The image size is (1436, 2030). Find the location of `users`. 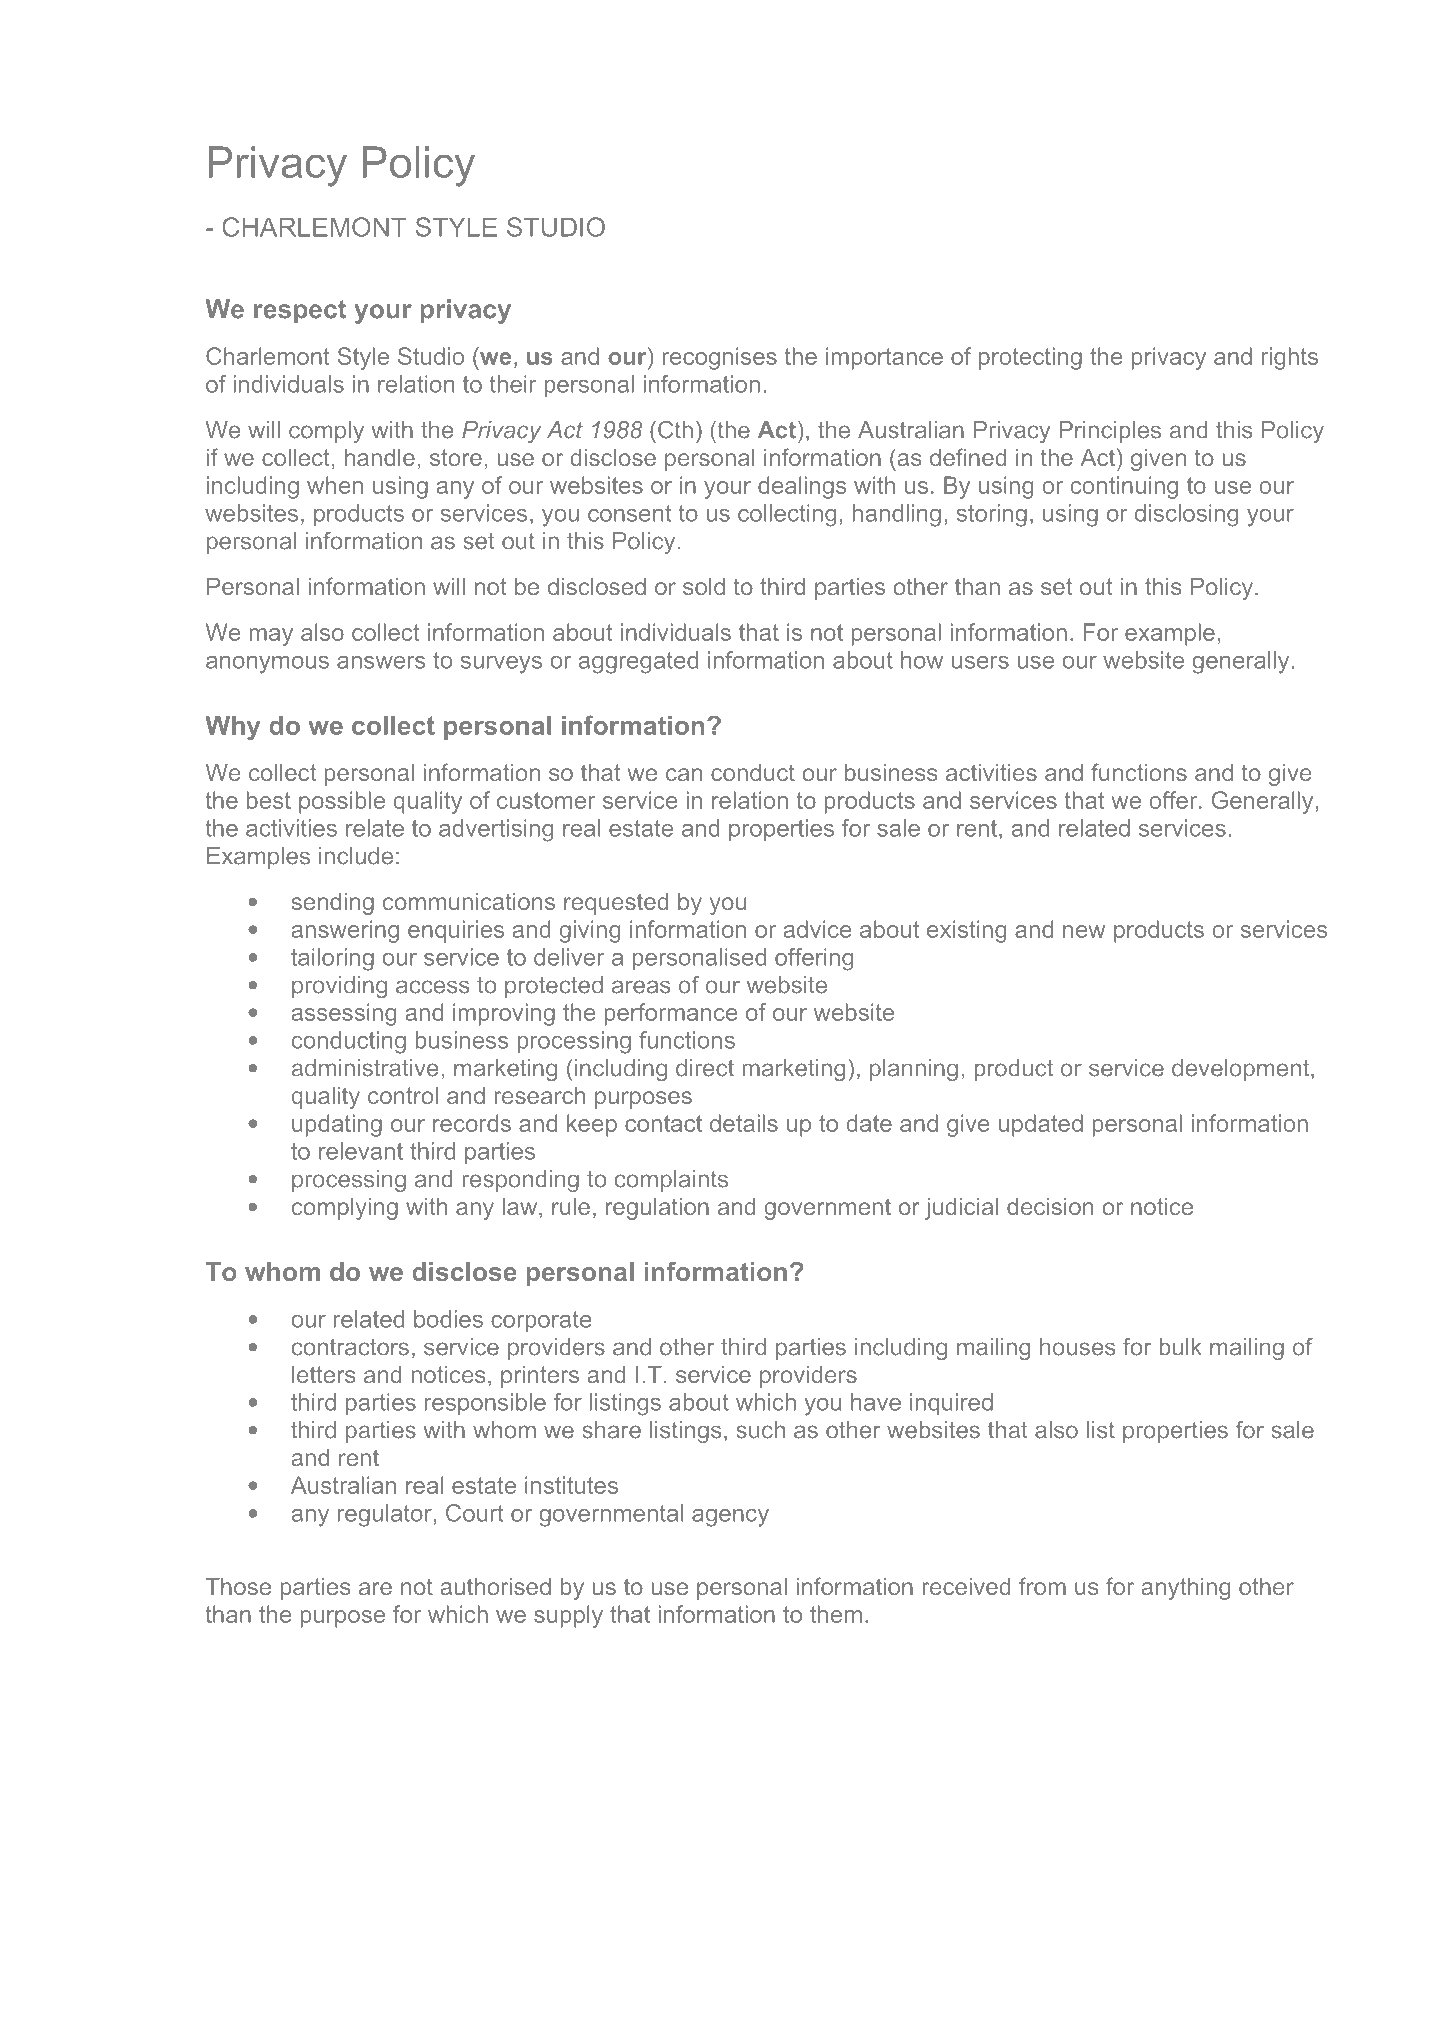

users is located at coordinates (980, 662).
